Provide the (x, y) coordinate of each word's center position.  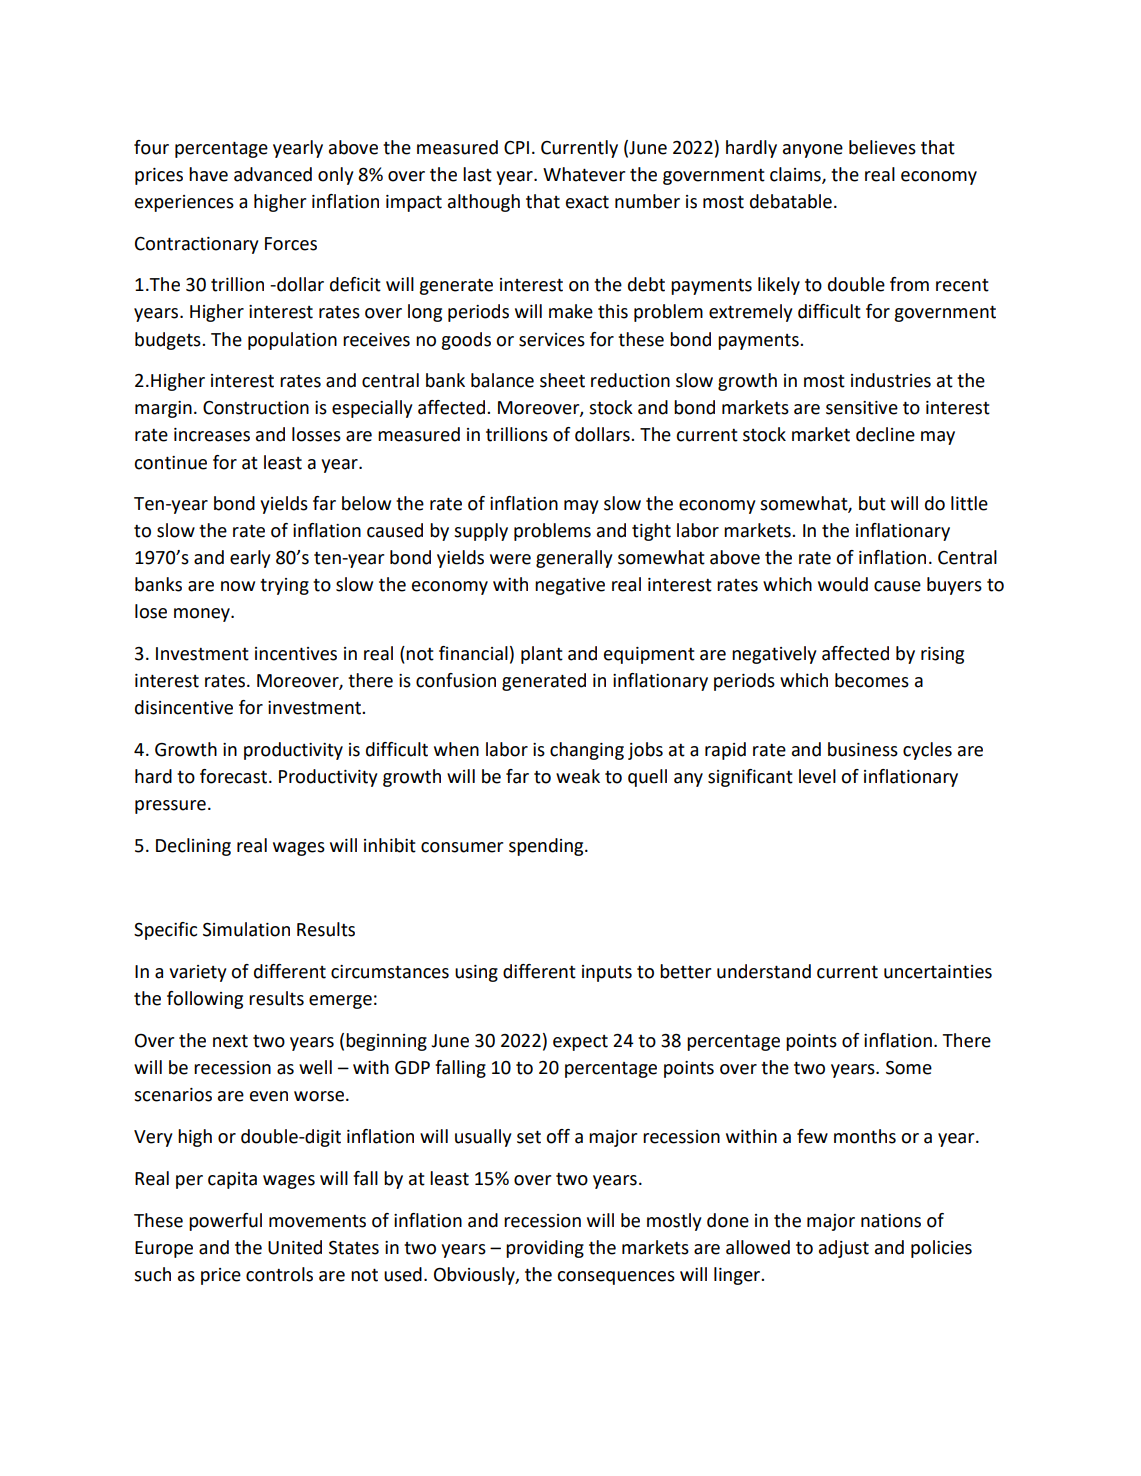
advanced (273, 174)
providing (545, 1249)
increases (212, 435)
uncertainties (938, 972)
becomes (872, 680)
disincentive (184, 707)
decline (885, 434)
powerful (225, 1222)
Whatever (584, 174)
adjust (844, 1249)
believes (882, 147)
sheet (562, 380)
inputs (607, 973)
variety (198, 973)
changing (587, 751)
